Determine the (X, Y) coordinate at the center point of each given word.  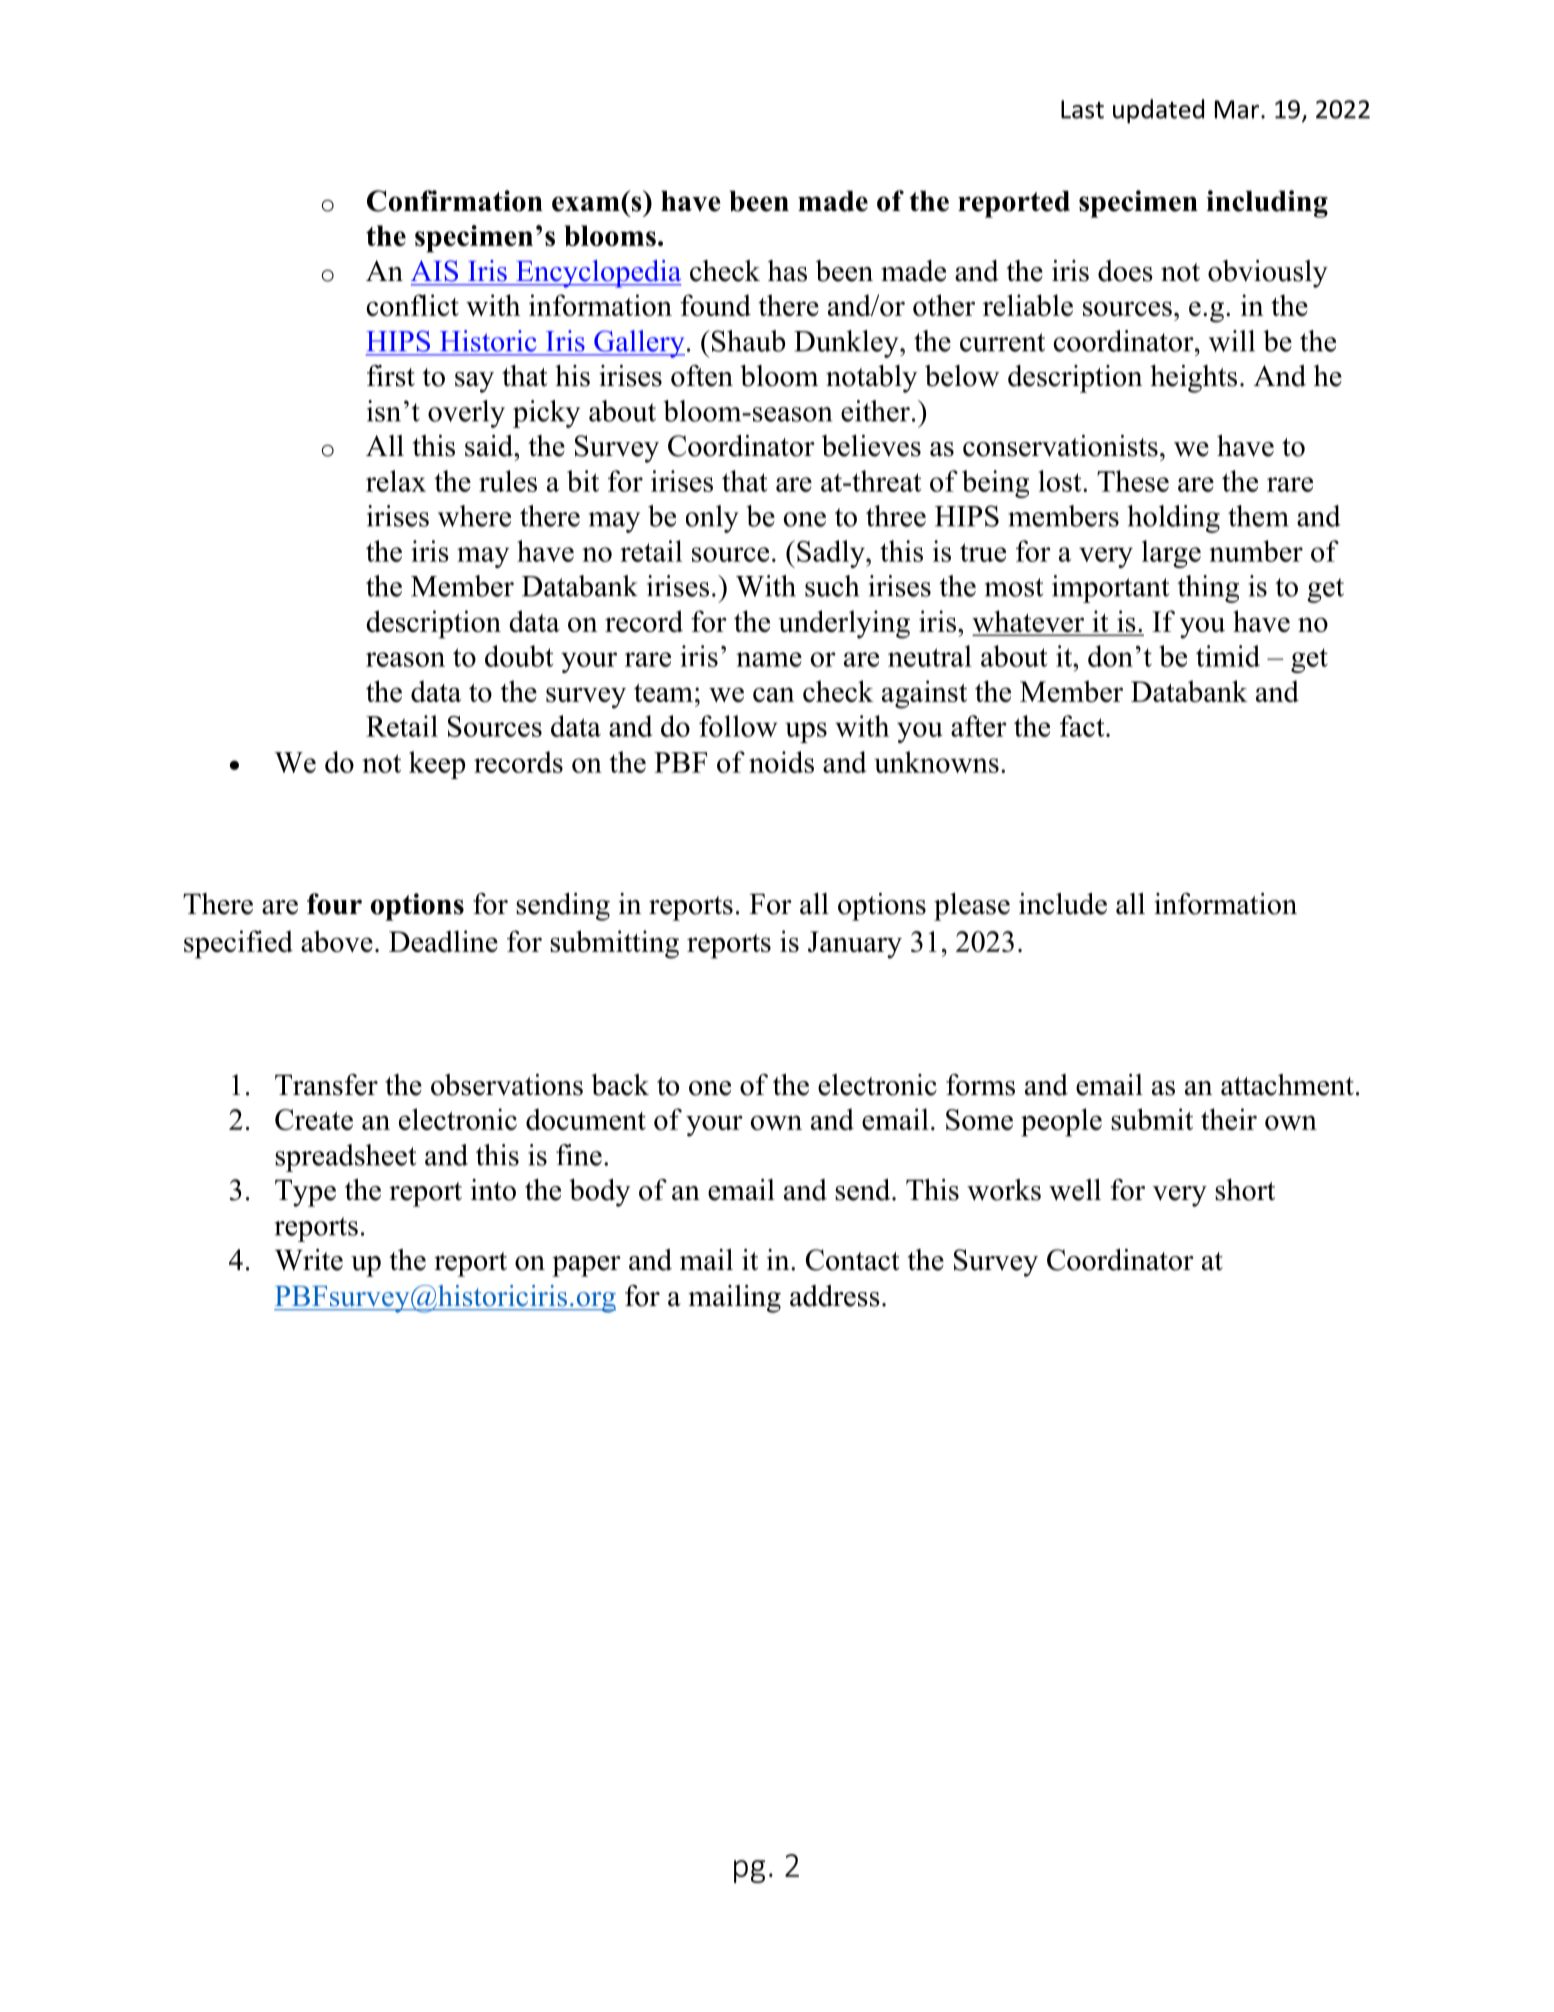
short (1245, 1190)
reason (405, 659)
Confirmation (455, 201)
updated (1158, 111)
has (787, 271)
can (773, 694)
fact (1083, 726)
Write (309, 1260)
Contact (853, 1260)
